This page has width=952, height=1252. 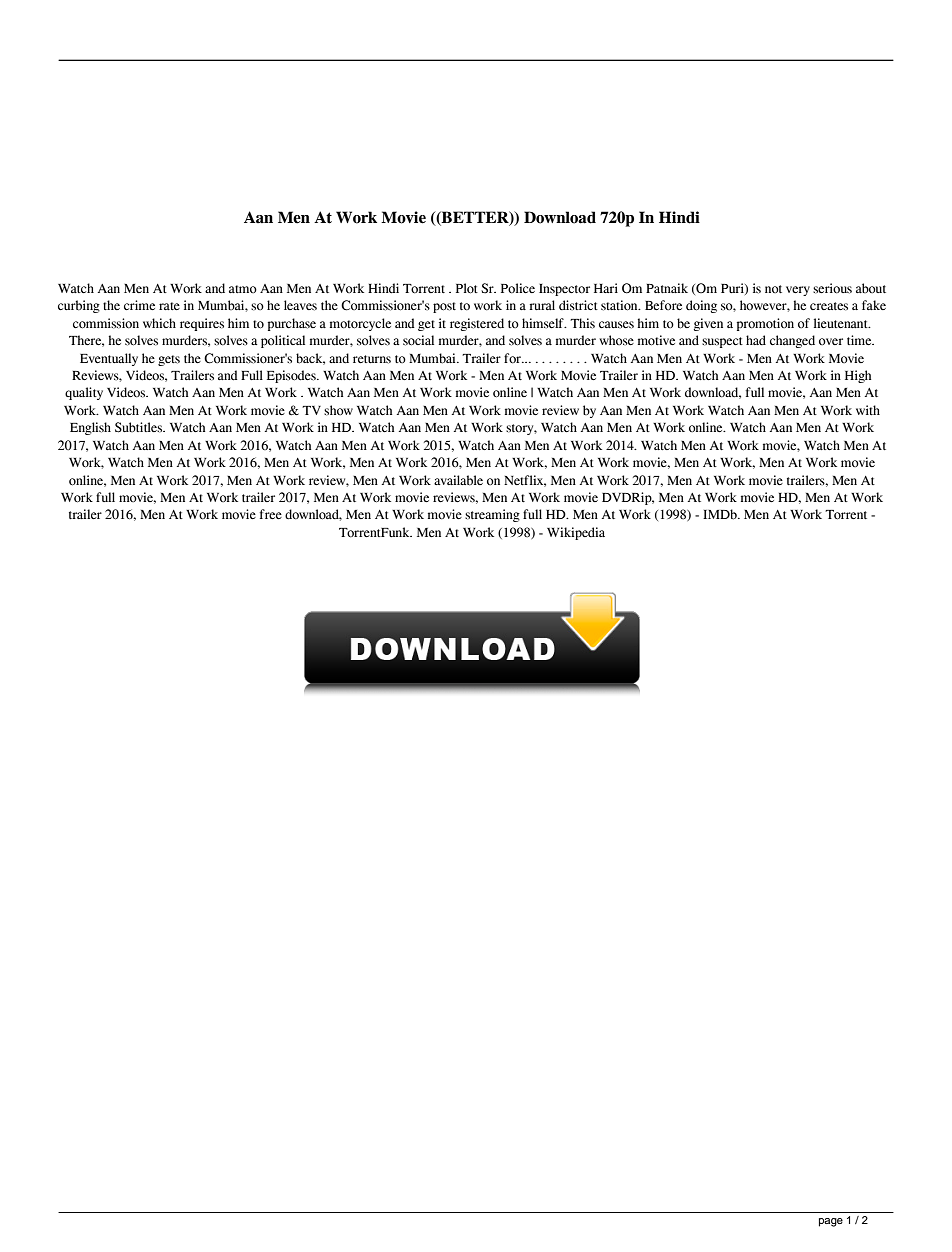 What do you see at coordinates (765, 324) in the page?
I see `promotion` at bounding box center [765, 324].
